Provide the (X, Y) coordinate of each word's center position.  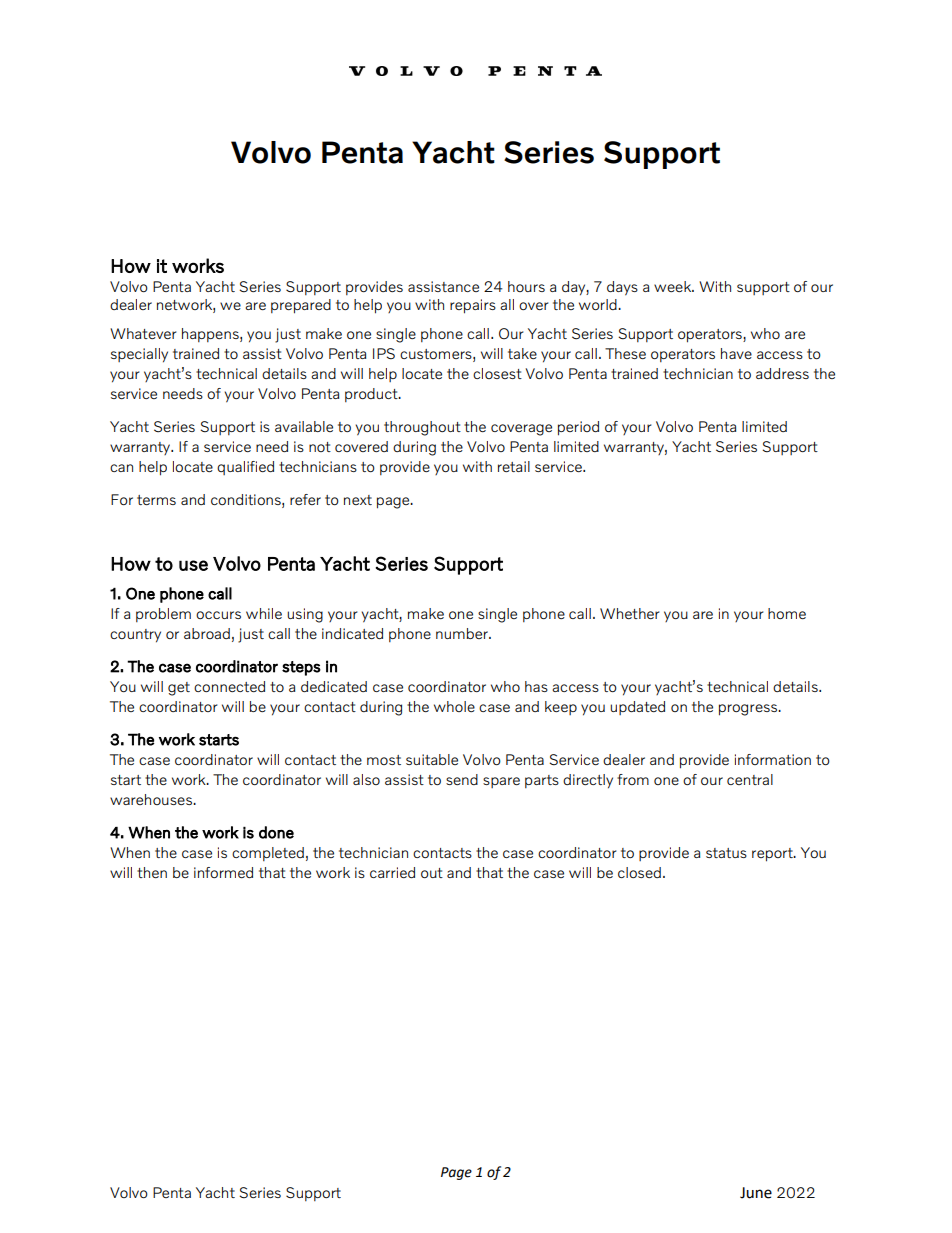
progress (749, 710)
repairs (473, 306)
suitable (432, 759)
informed (223, 872)
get (179, 689)
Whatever (143, 333)
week (674, 286)
